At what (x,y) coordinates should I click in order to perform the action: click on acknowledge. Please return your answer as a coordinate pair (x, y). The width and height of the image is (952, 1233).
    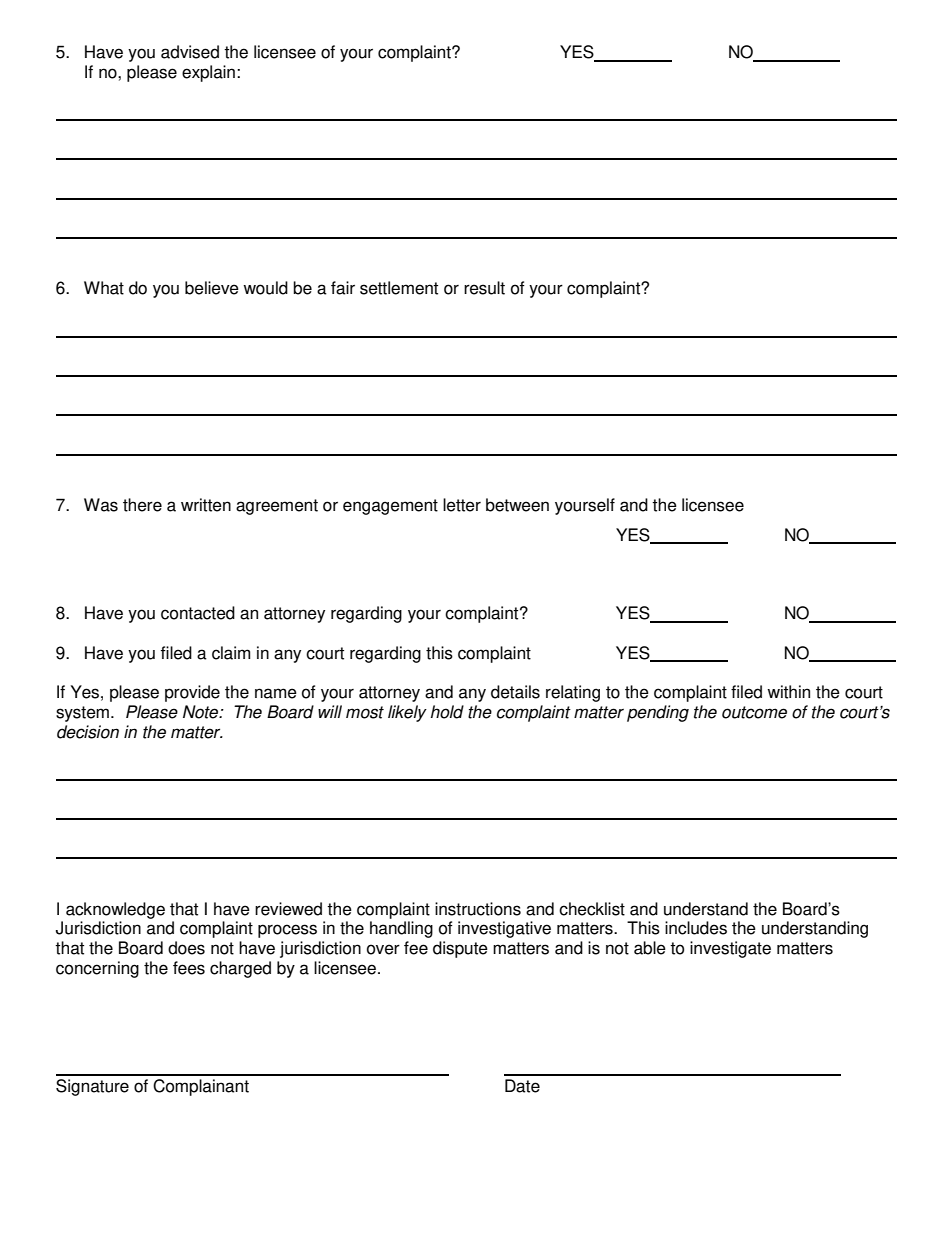
    Looking at the image, I should click on (115, 910).
